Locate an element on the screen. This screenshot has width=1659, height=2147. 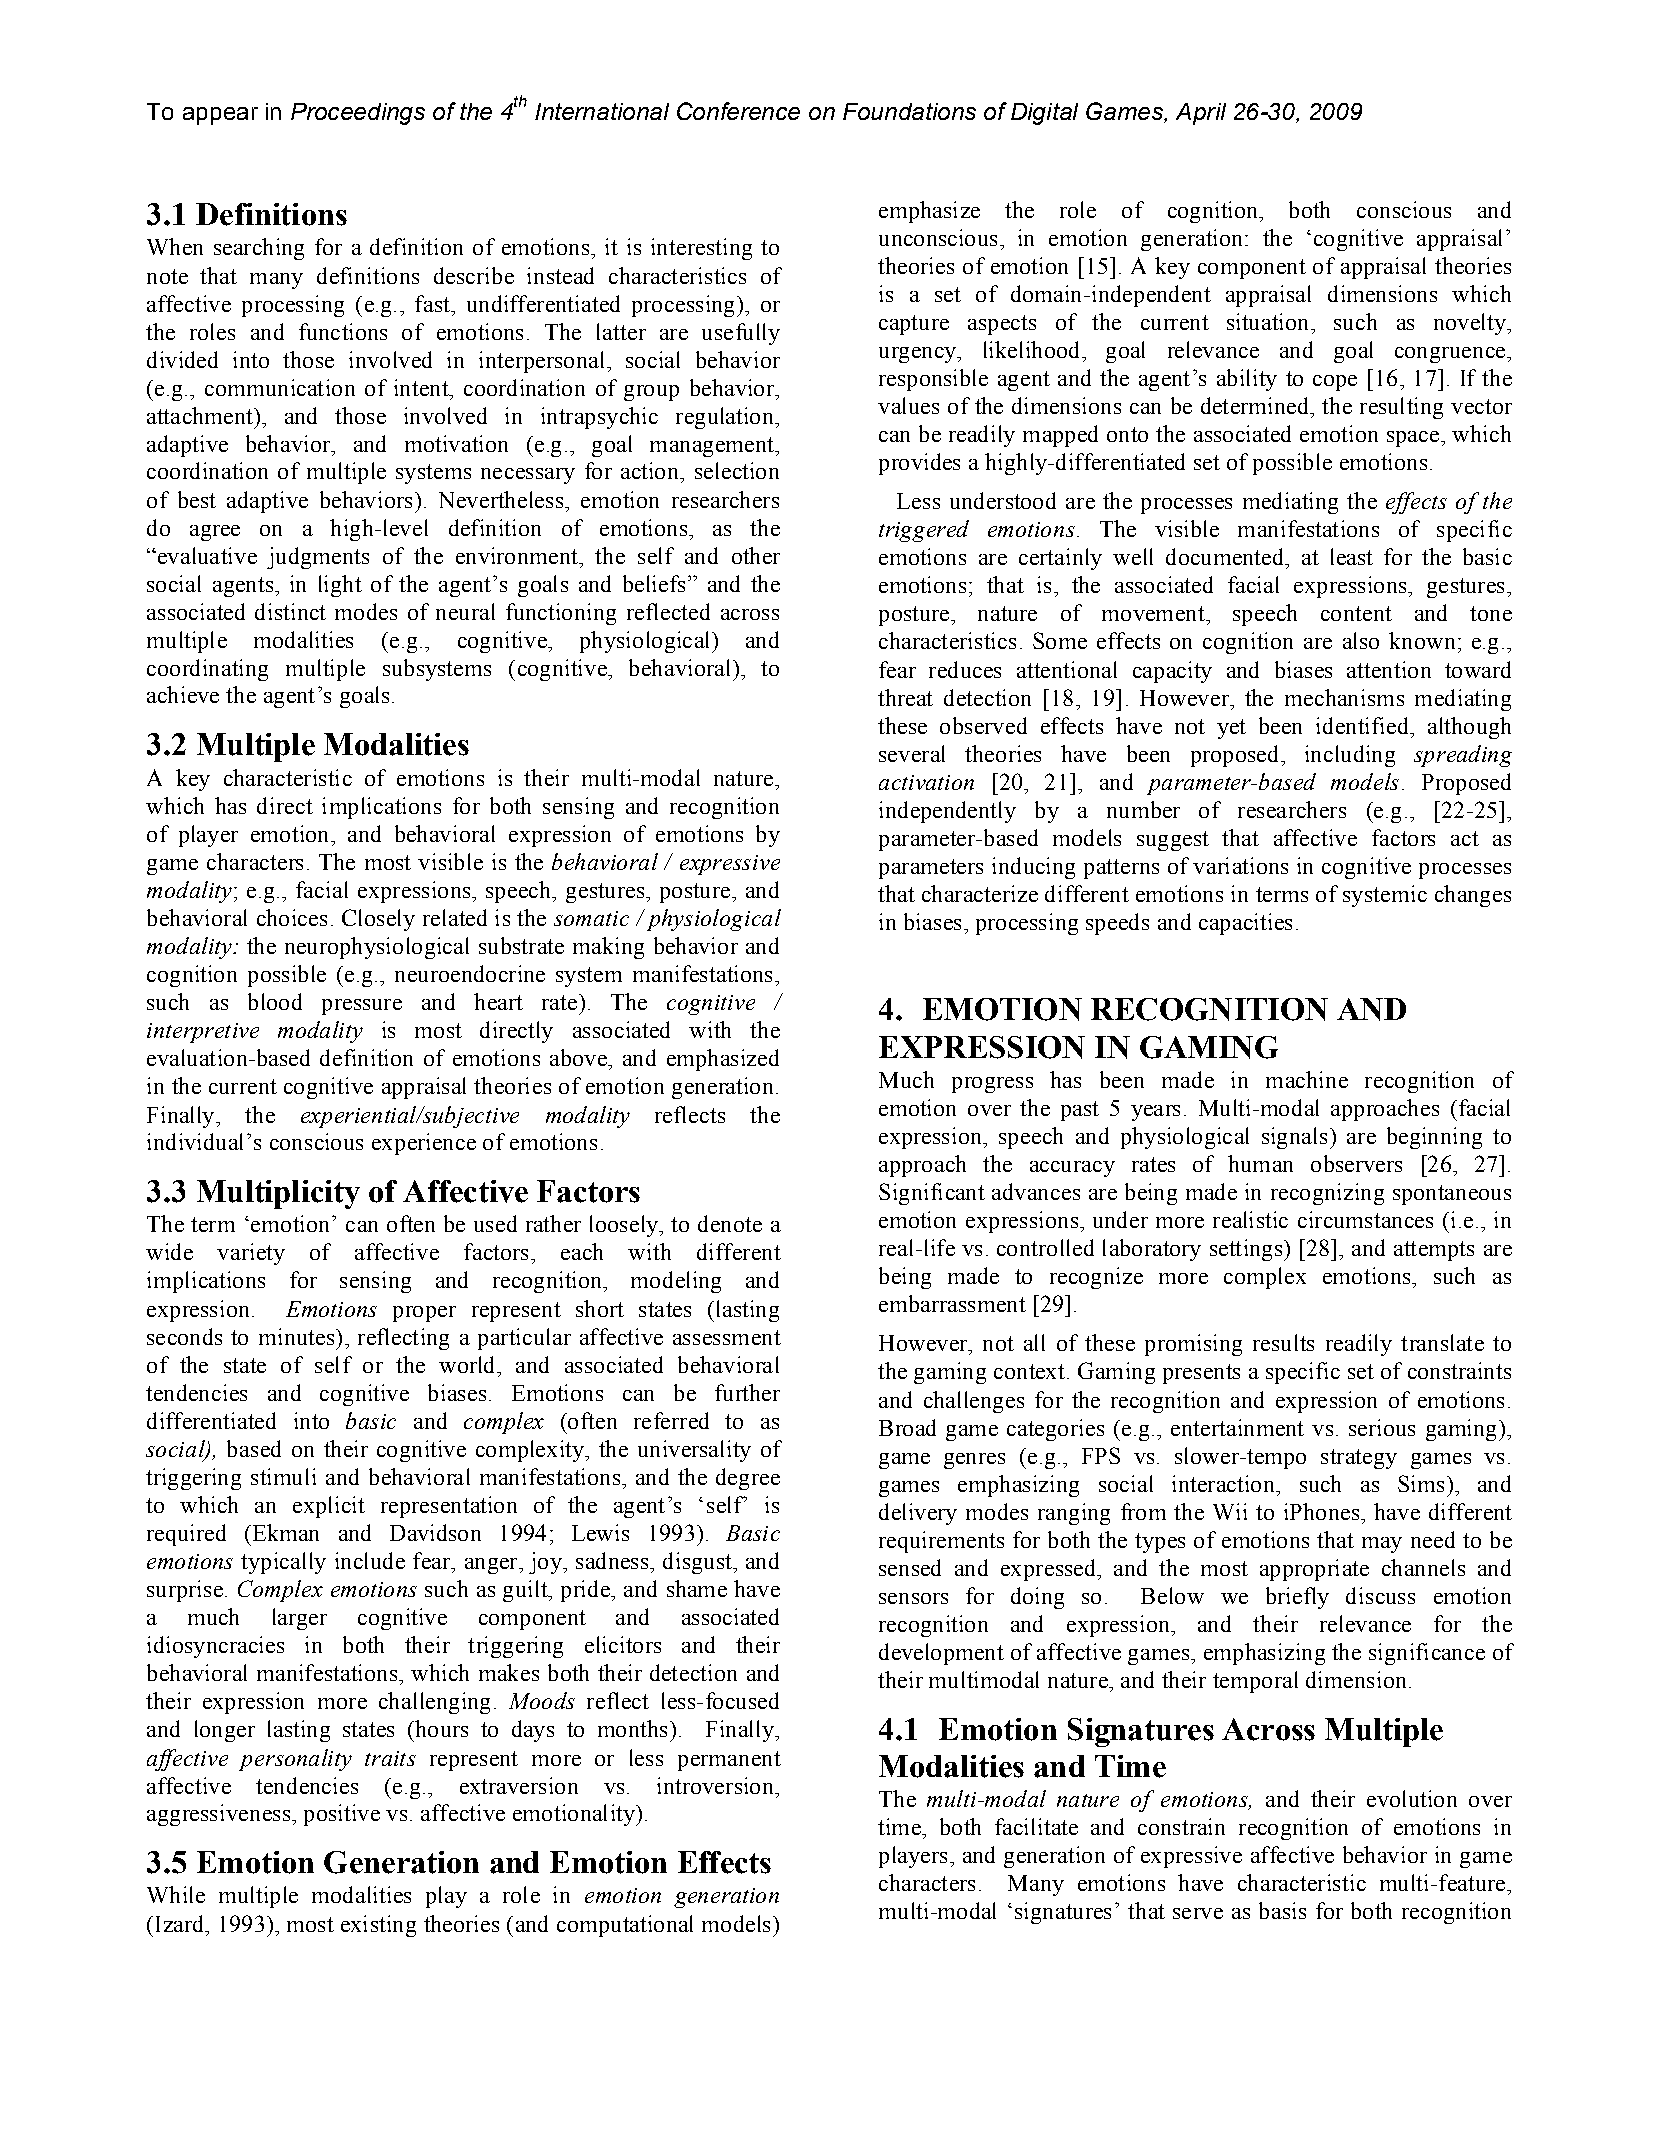
content is located at coordinates (1356, 613).
